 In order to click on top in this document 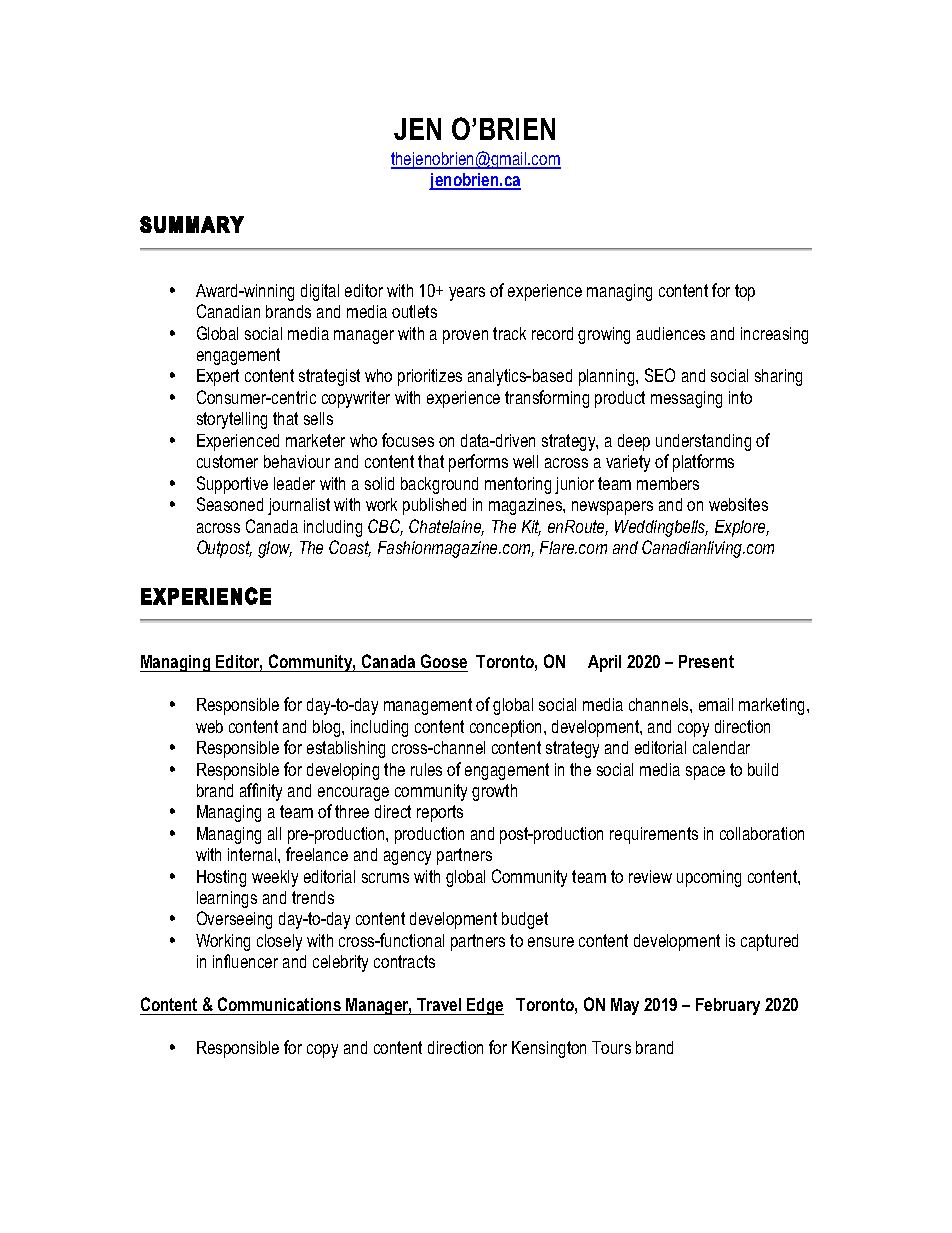, I will do `click(745, 292)`.
